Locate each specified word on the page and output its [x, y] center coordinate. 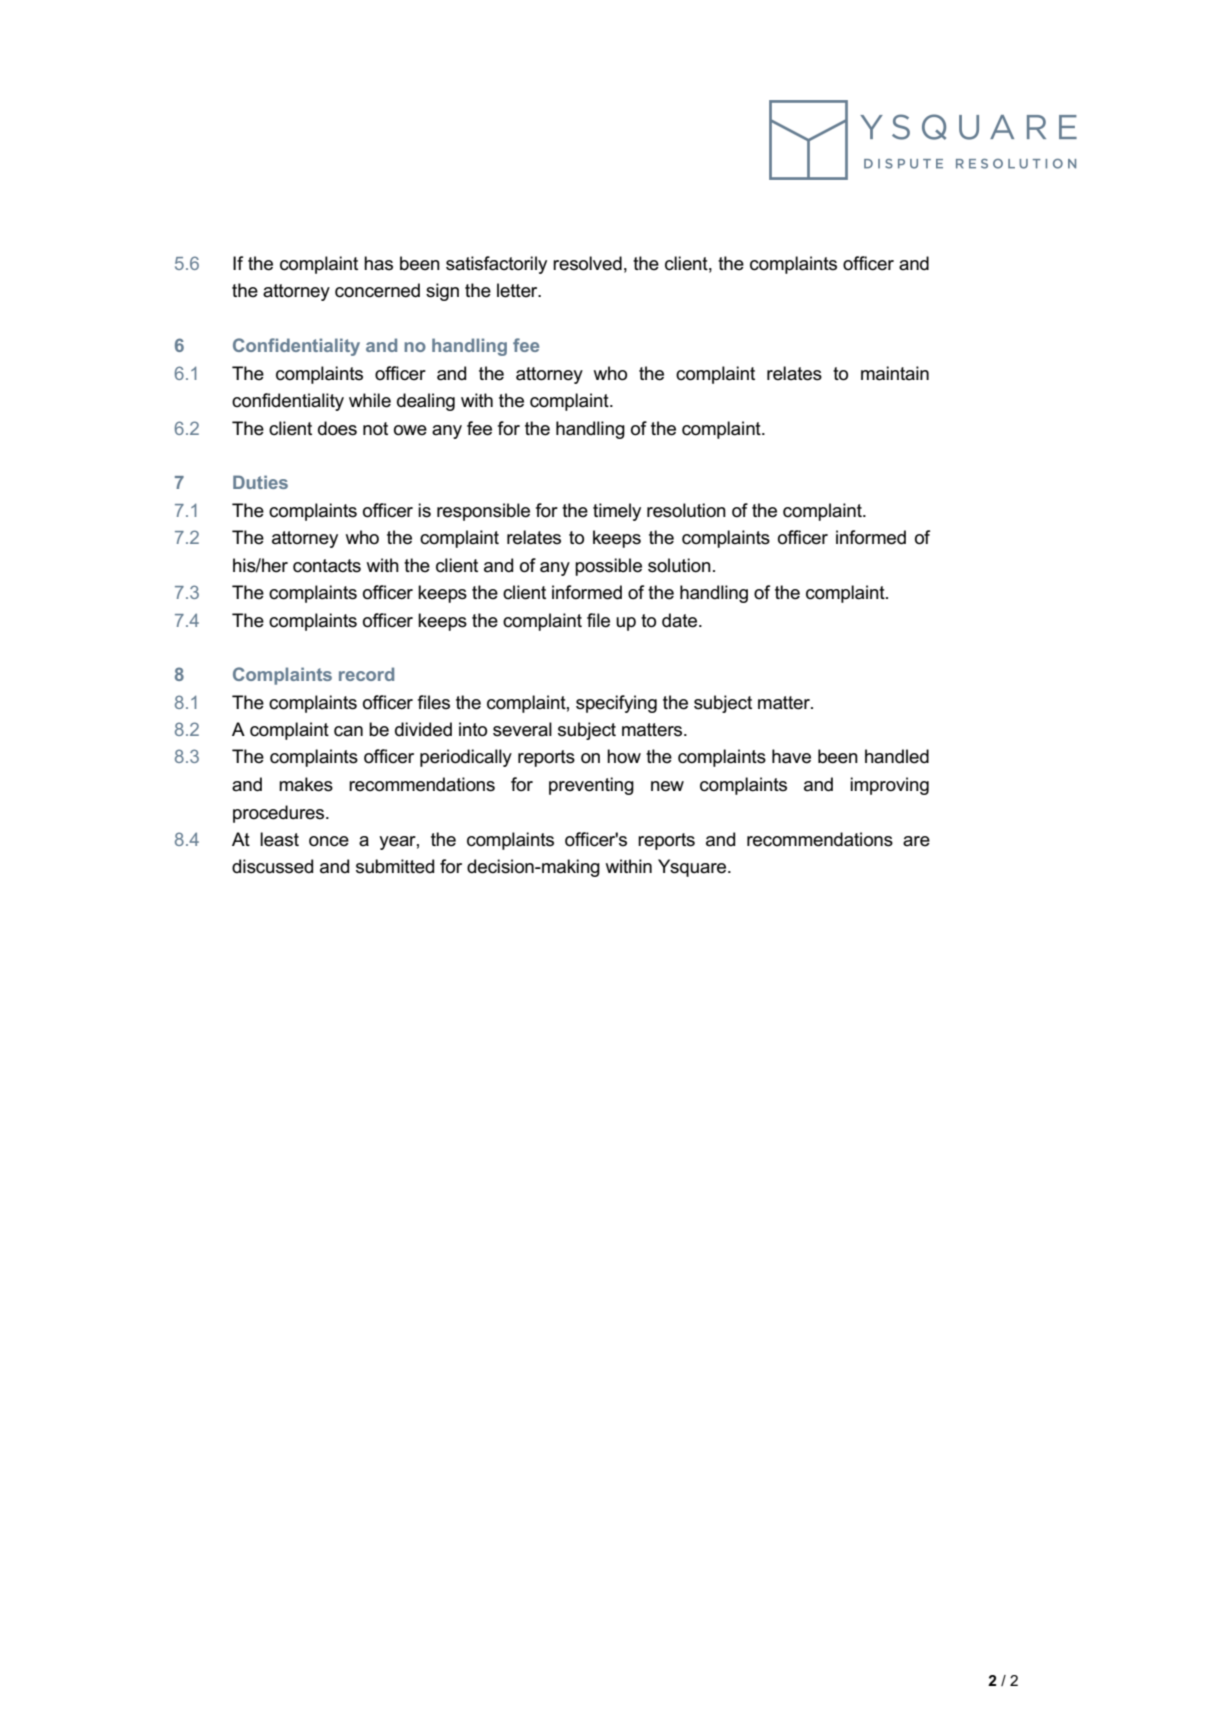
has [378, 263]
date [681, 620]
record [366, 674]
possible [608, 567]
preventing [591, 786]
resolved [587, 263]
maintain [895, 373]
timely [617, 512]
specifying [616, 704]
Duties [260, 482]
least [279, 839]
